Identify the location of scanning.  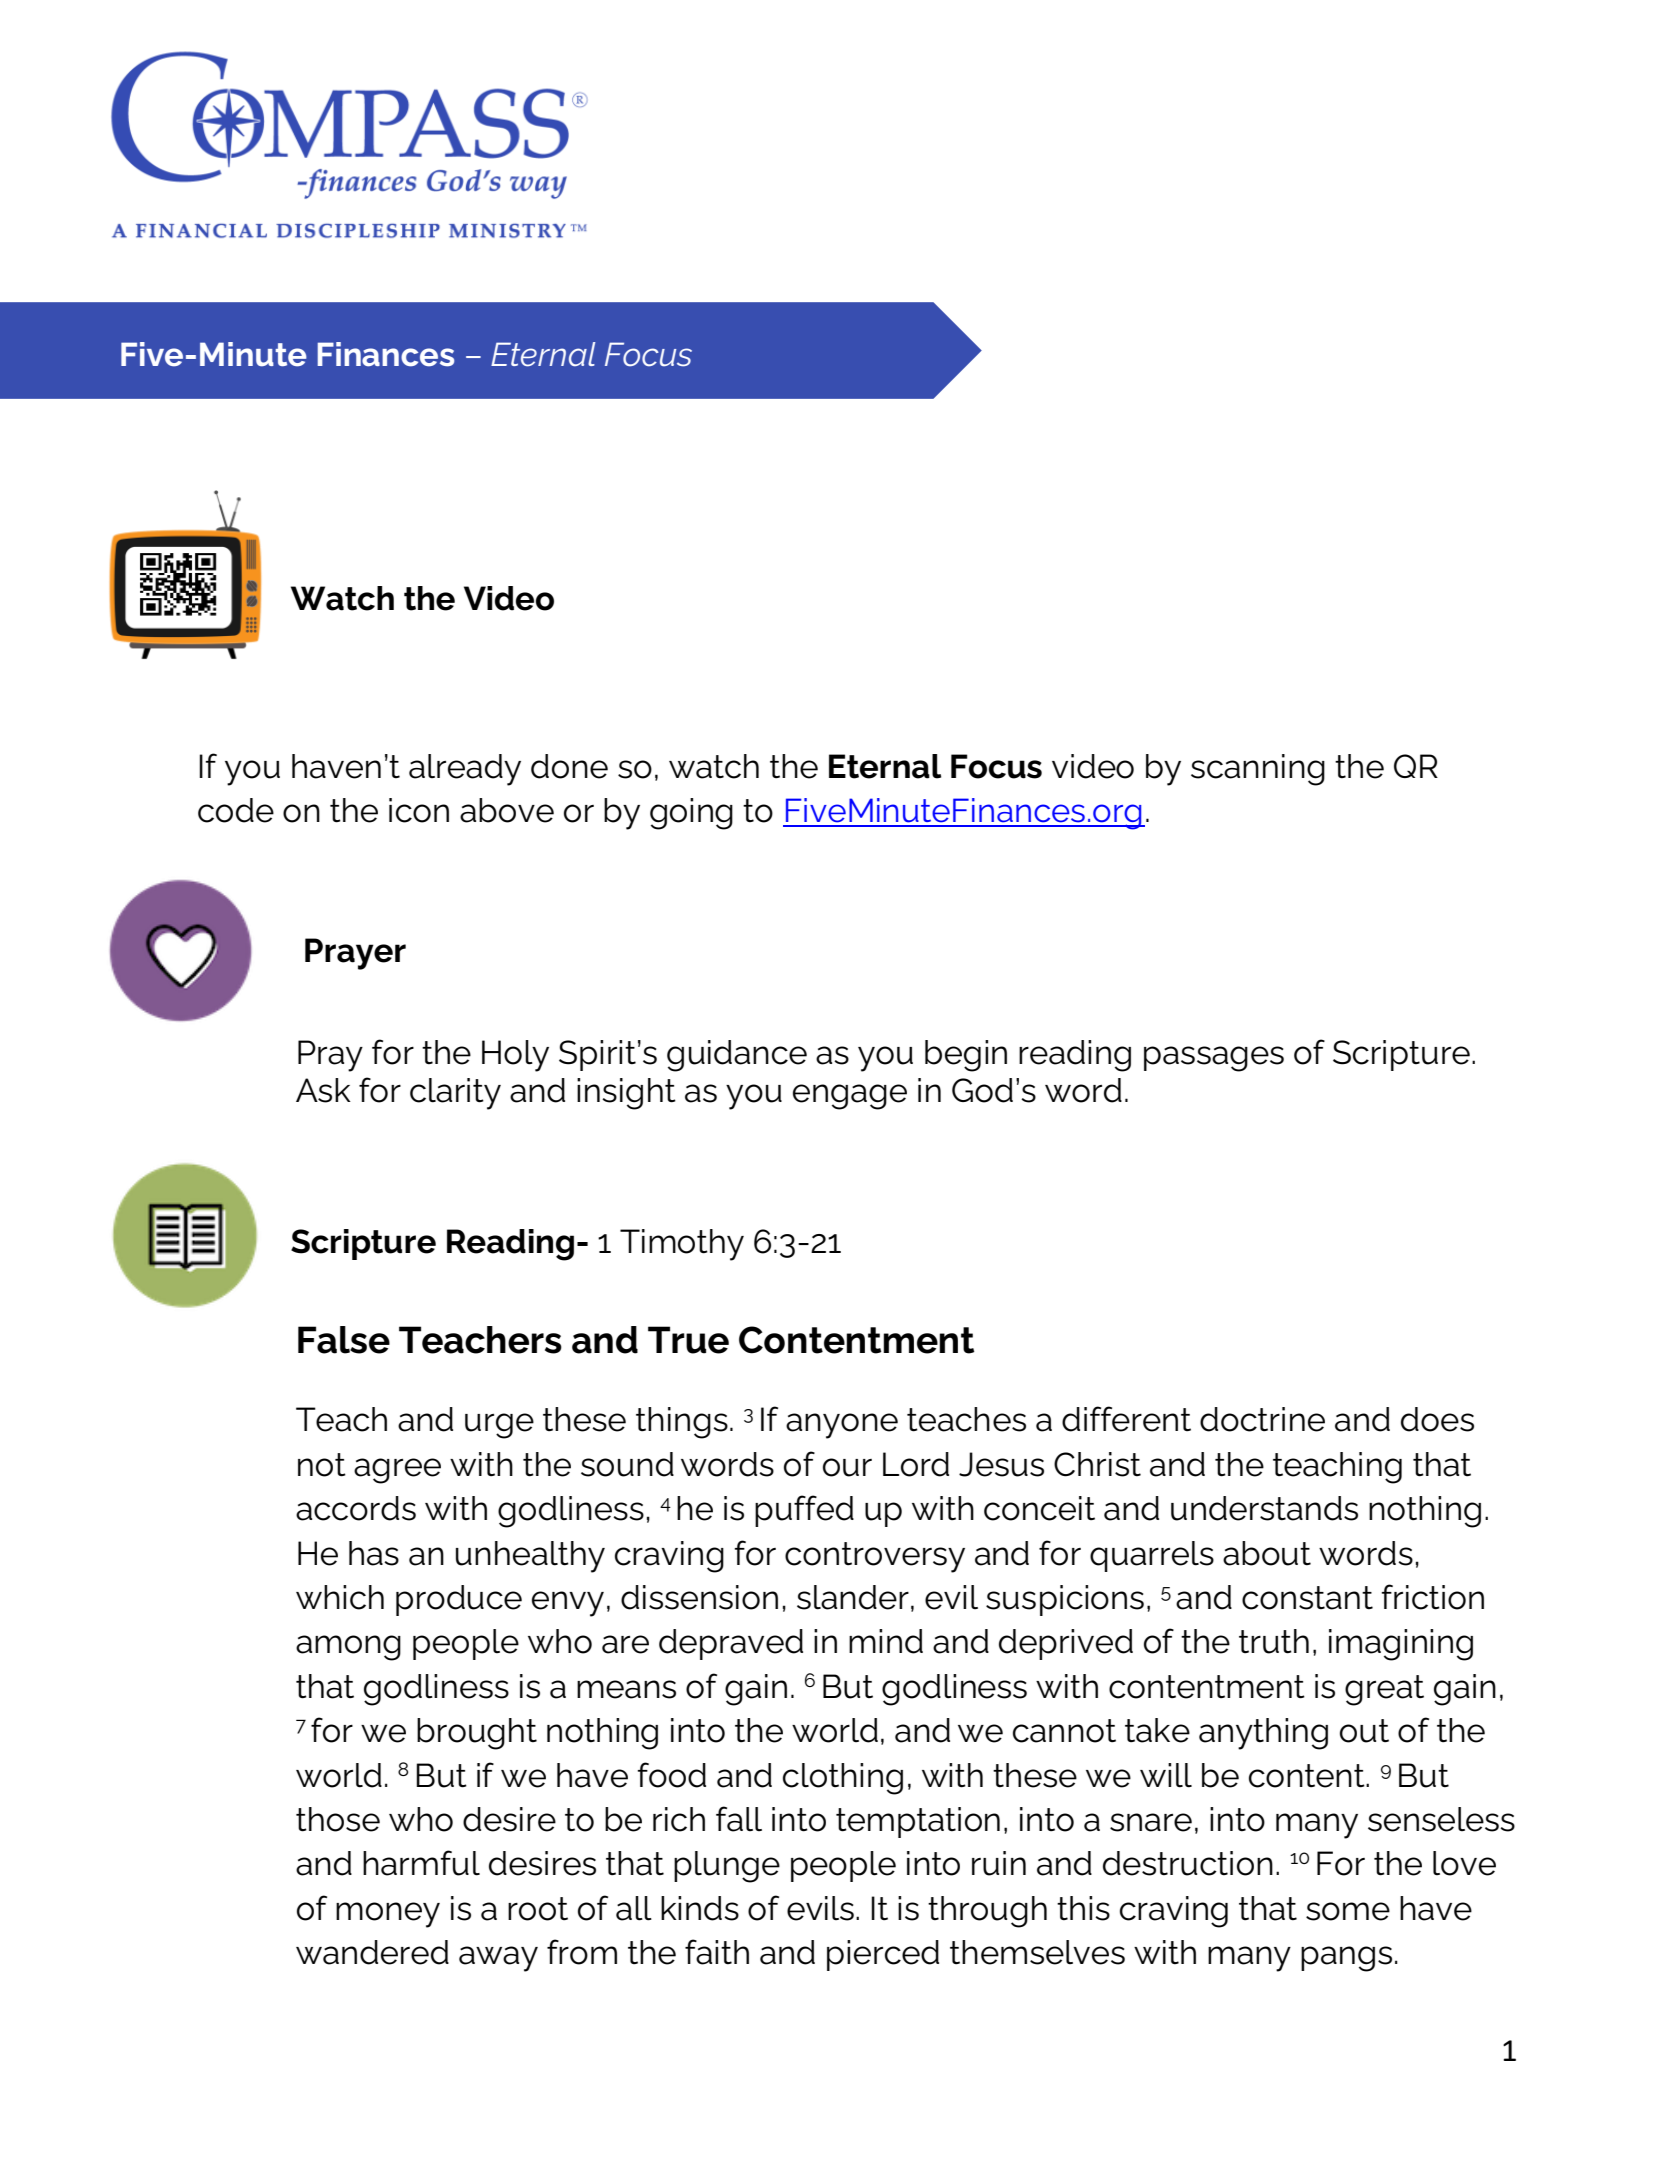
(1258, 770).
